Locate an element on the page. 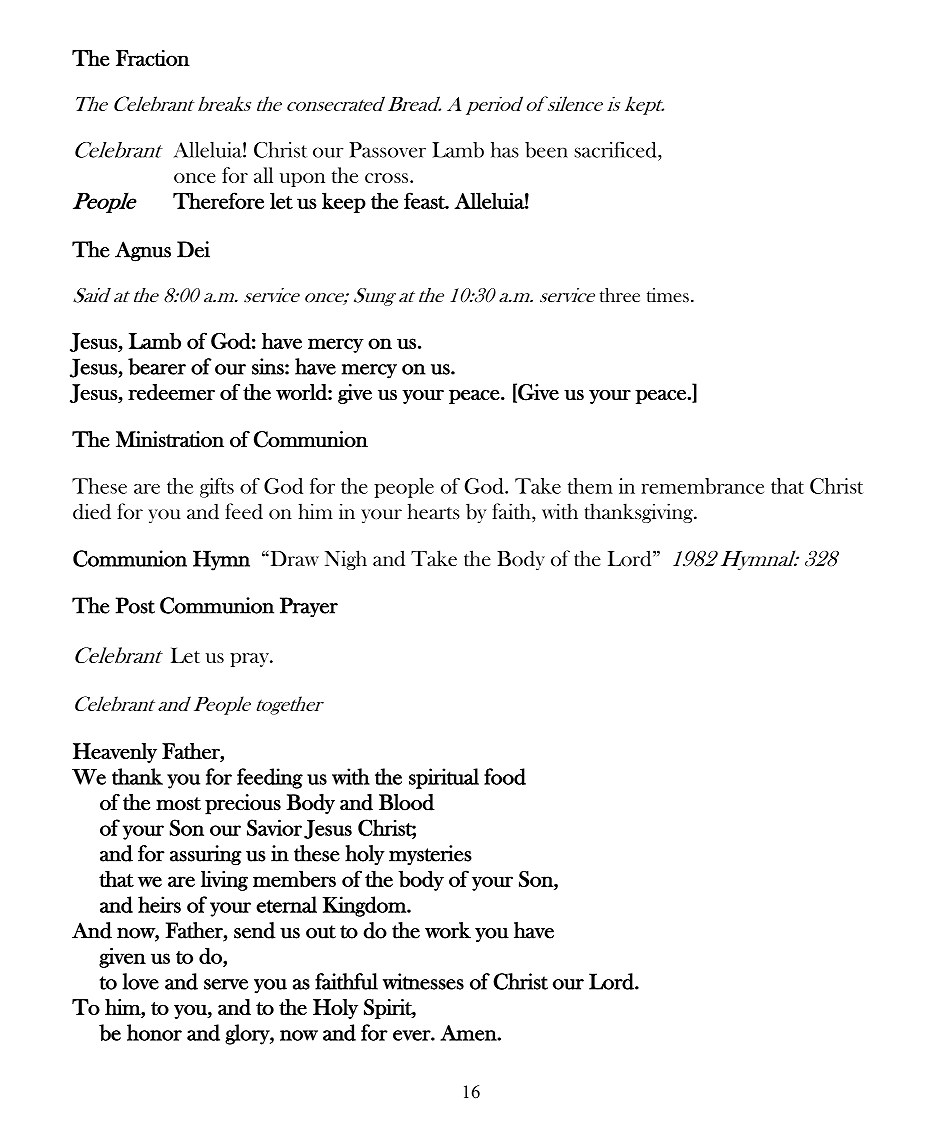 The width and height of the document is (942, 1144). Nigh is located at coordinates (346, 560).
